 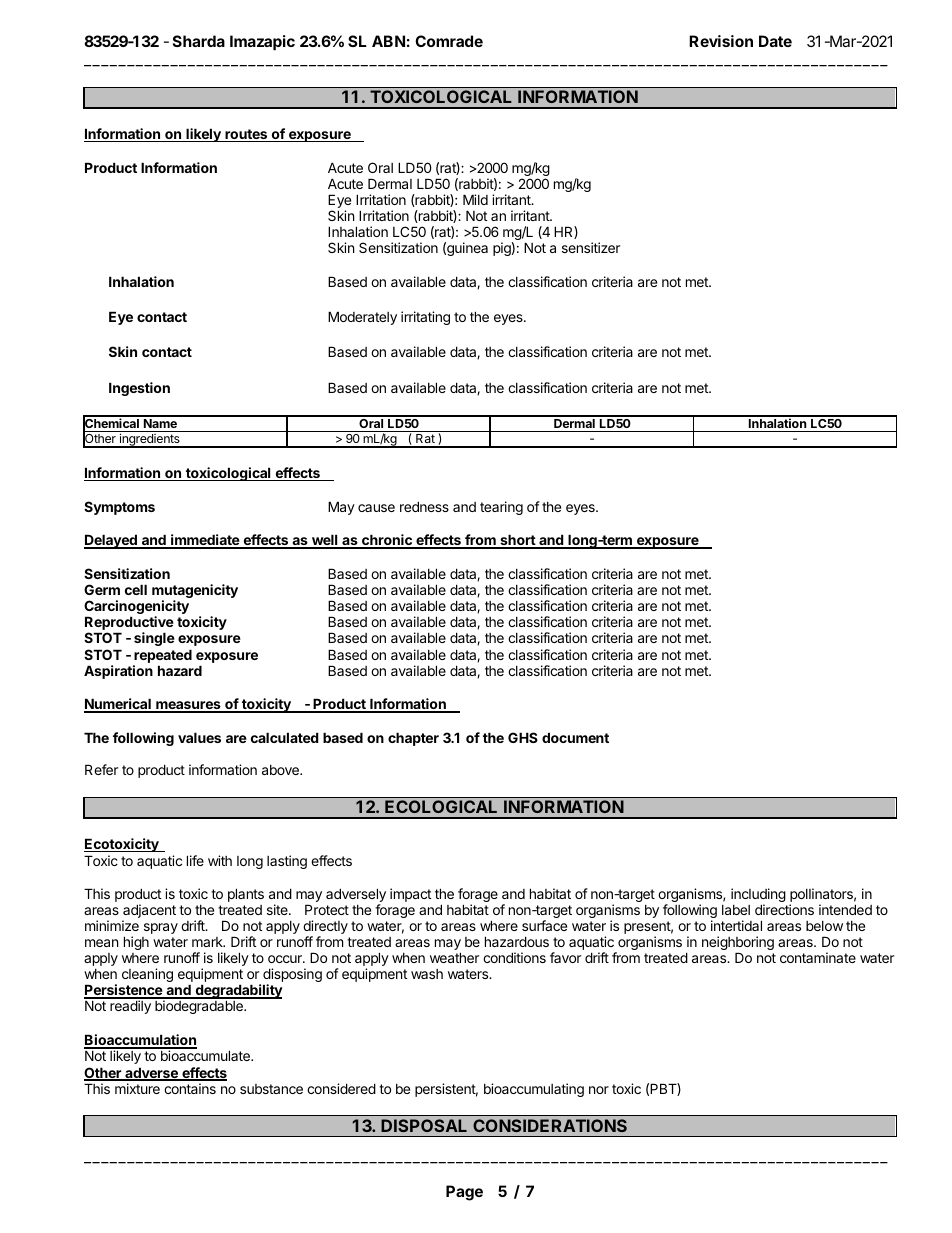 What do you see at coordinates (517, 541) in the page?
I see `short` at bounding box center [517, 541].
